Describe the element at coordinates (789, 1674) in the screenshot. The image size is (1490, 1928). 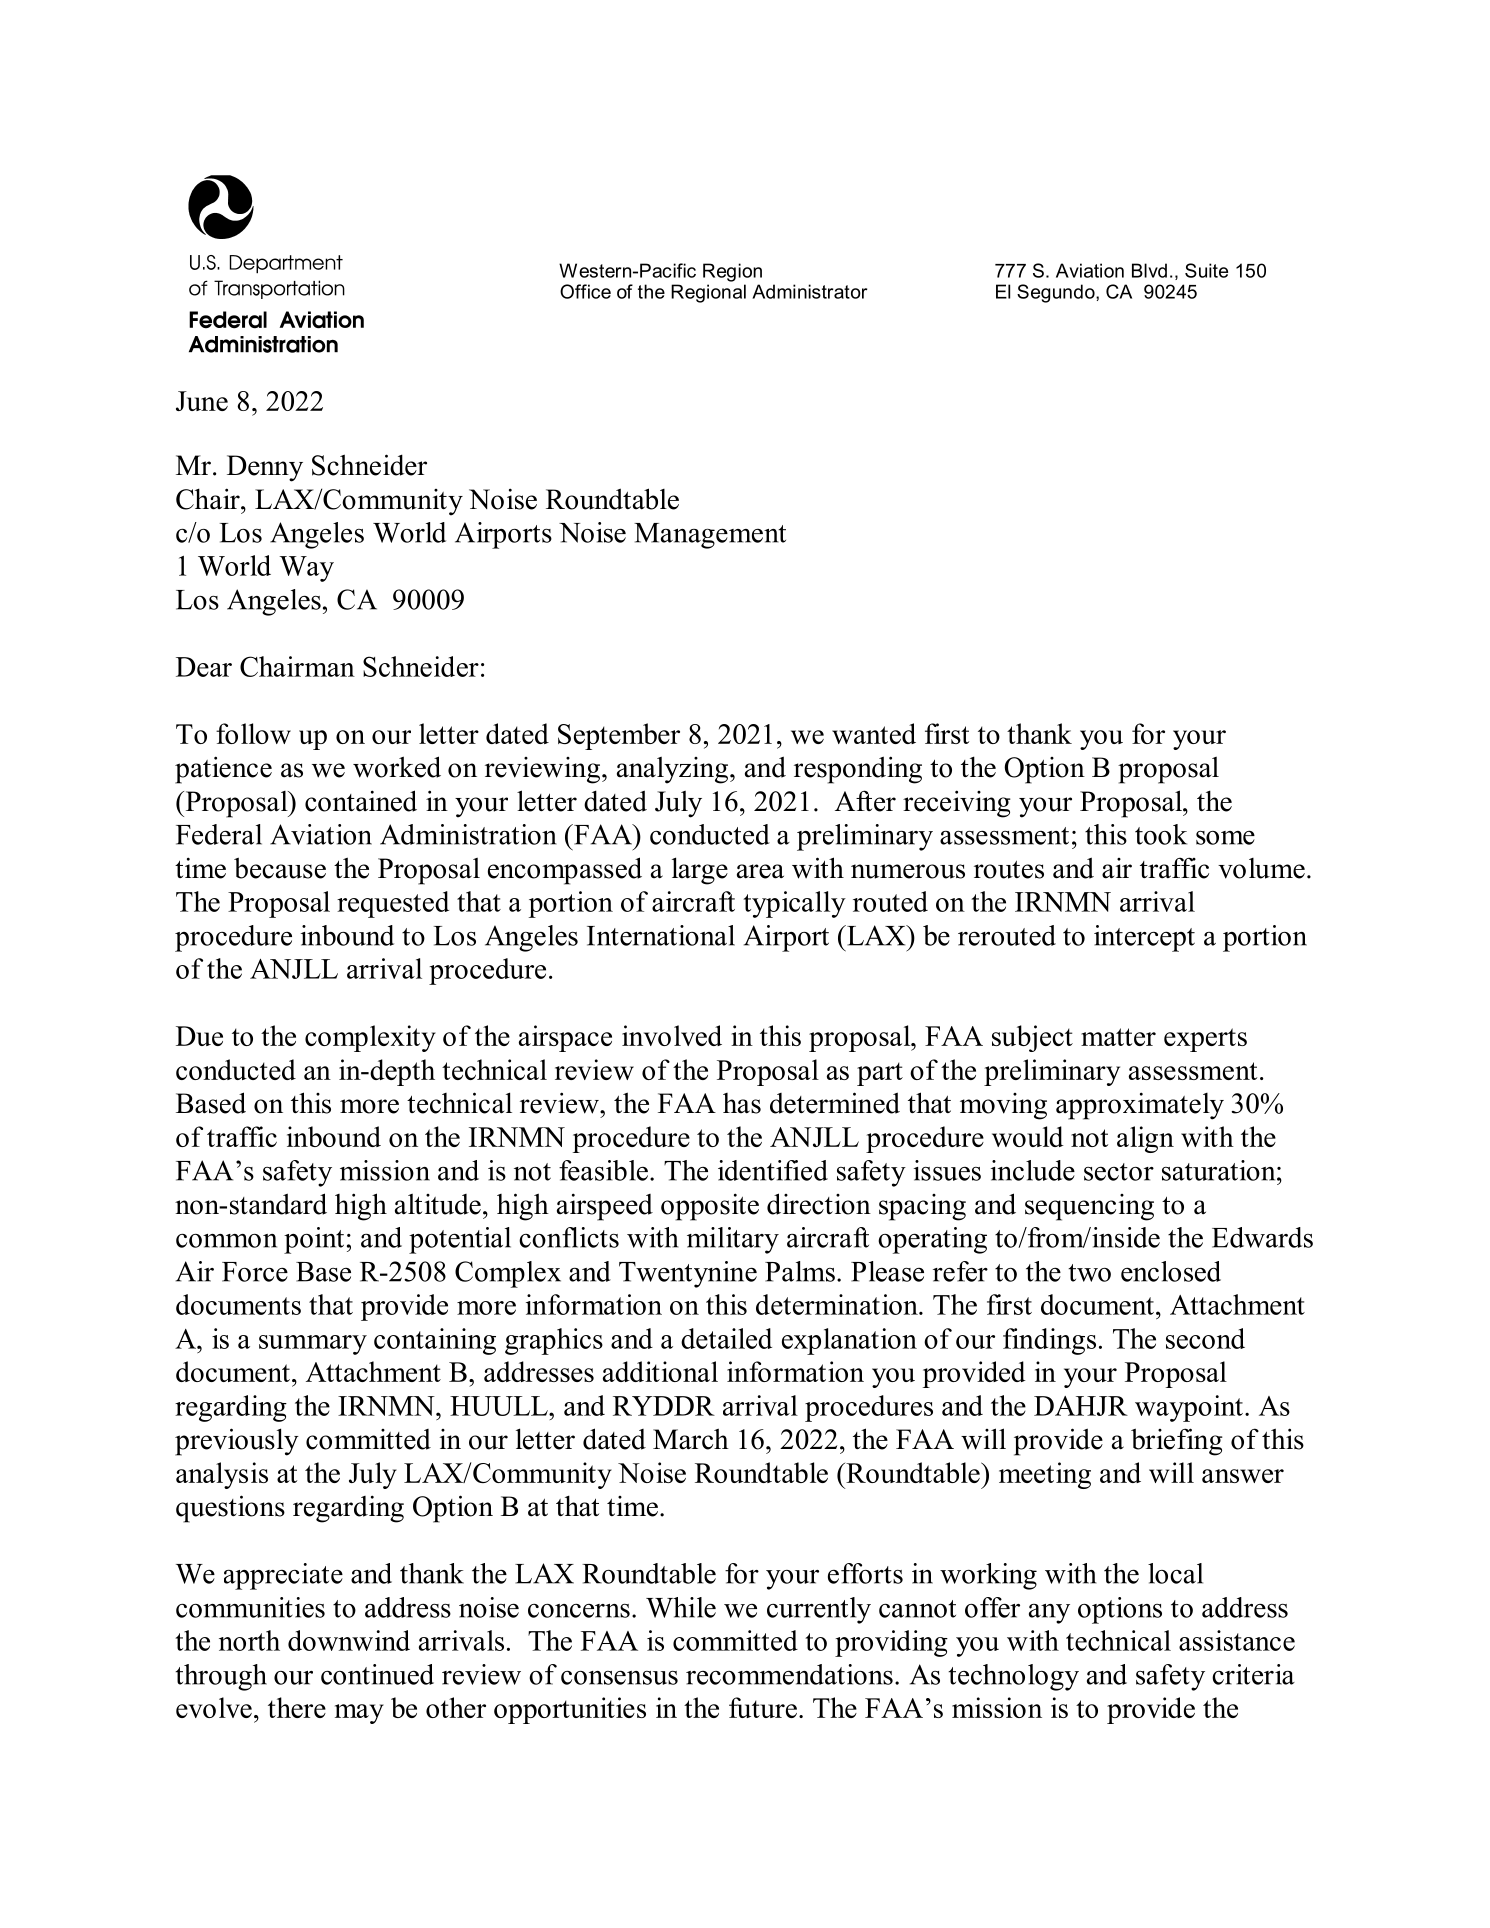
I see `recommendations` at that location.
